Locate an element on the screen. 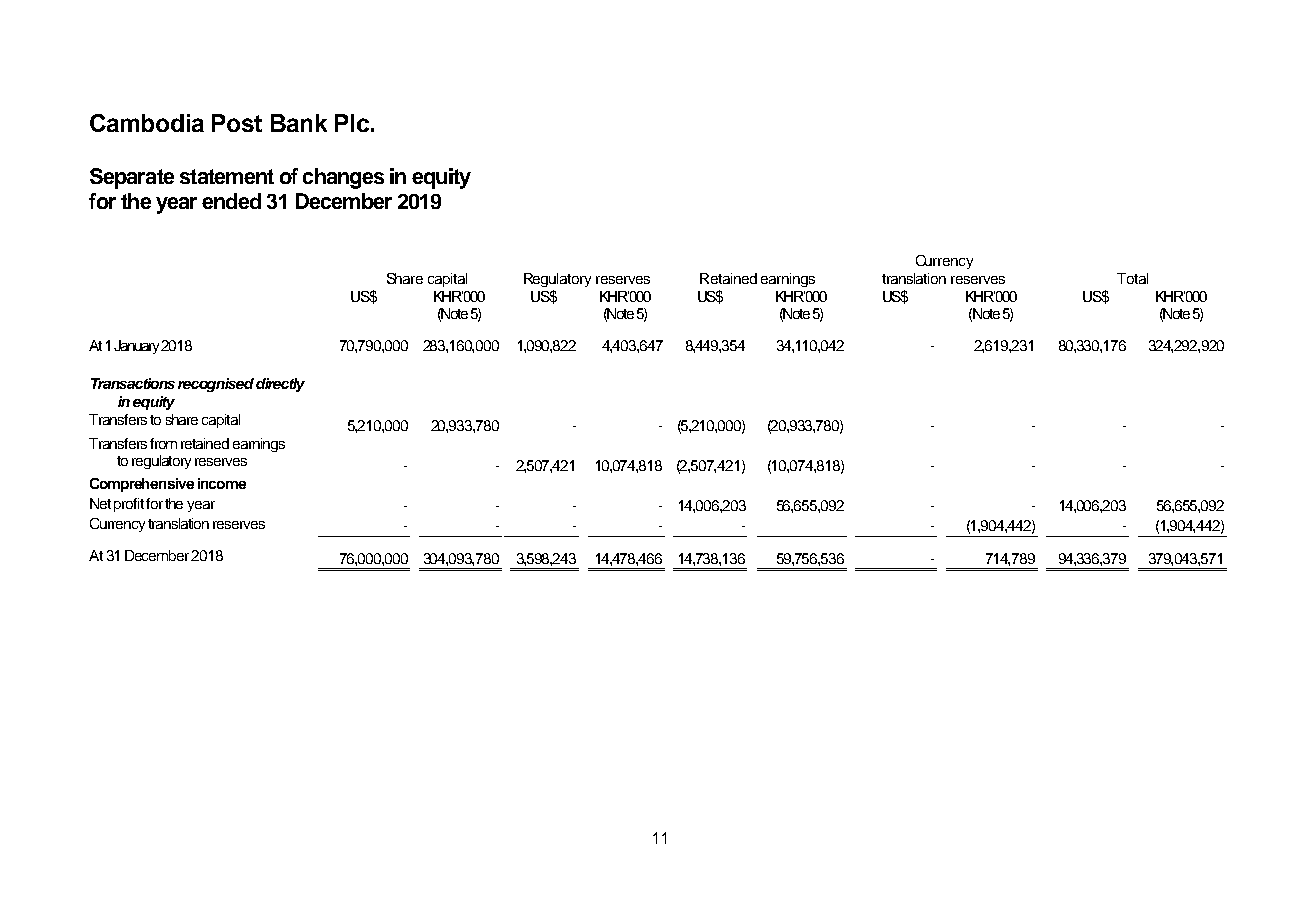 The height and width of the screenshot is (924, 1308). Plc is located at coordinates (352, 123).
